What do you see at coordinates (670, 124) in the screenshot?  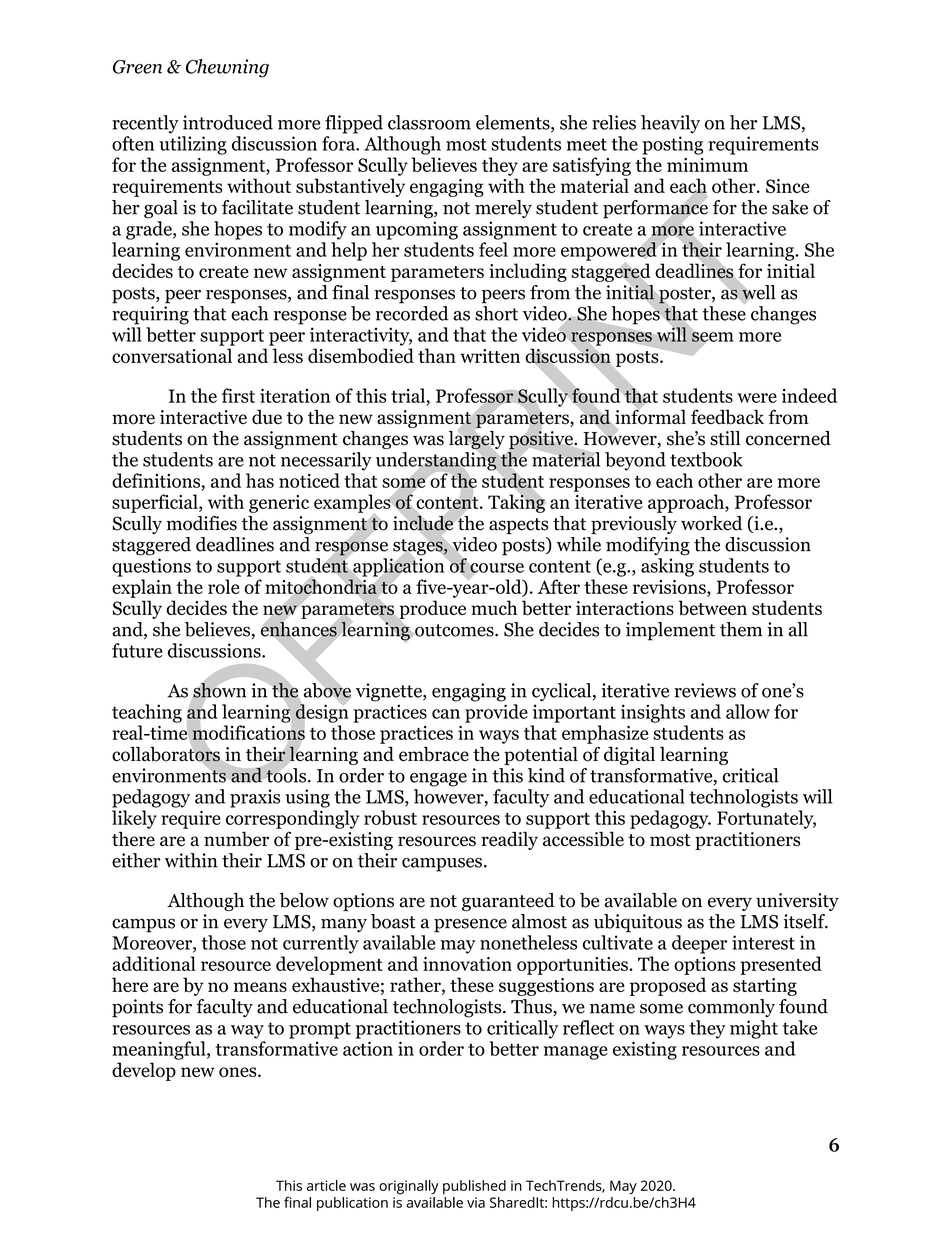 I see `heavily` at bounding box center [670, 124].
